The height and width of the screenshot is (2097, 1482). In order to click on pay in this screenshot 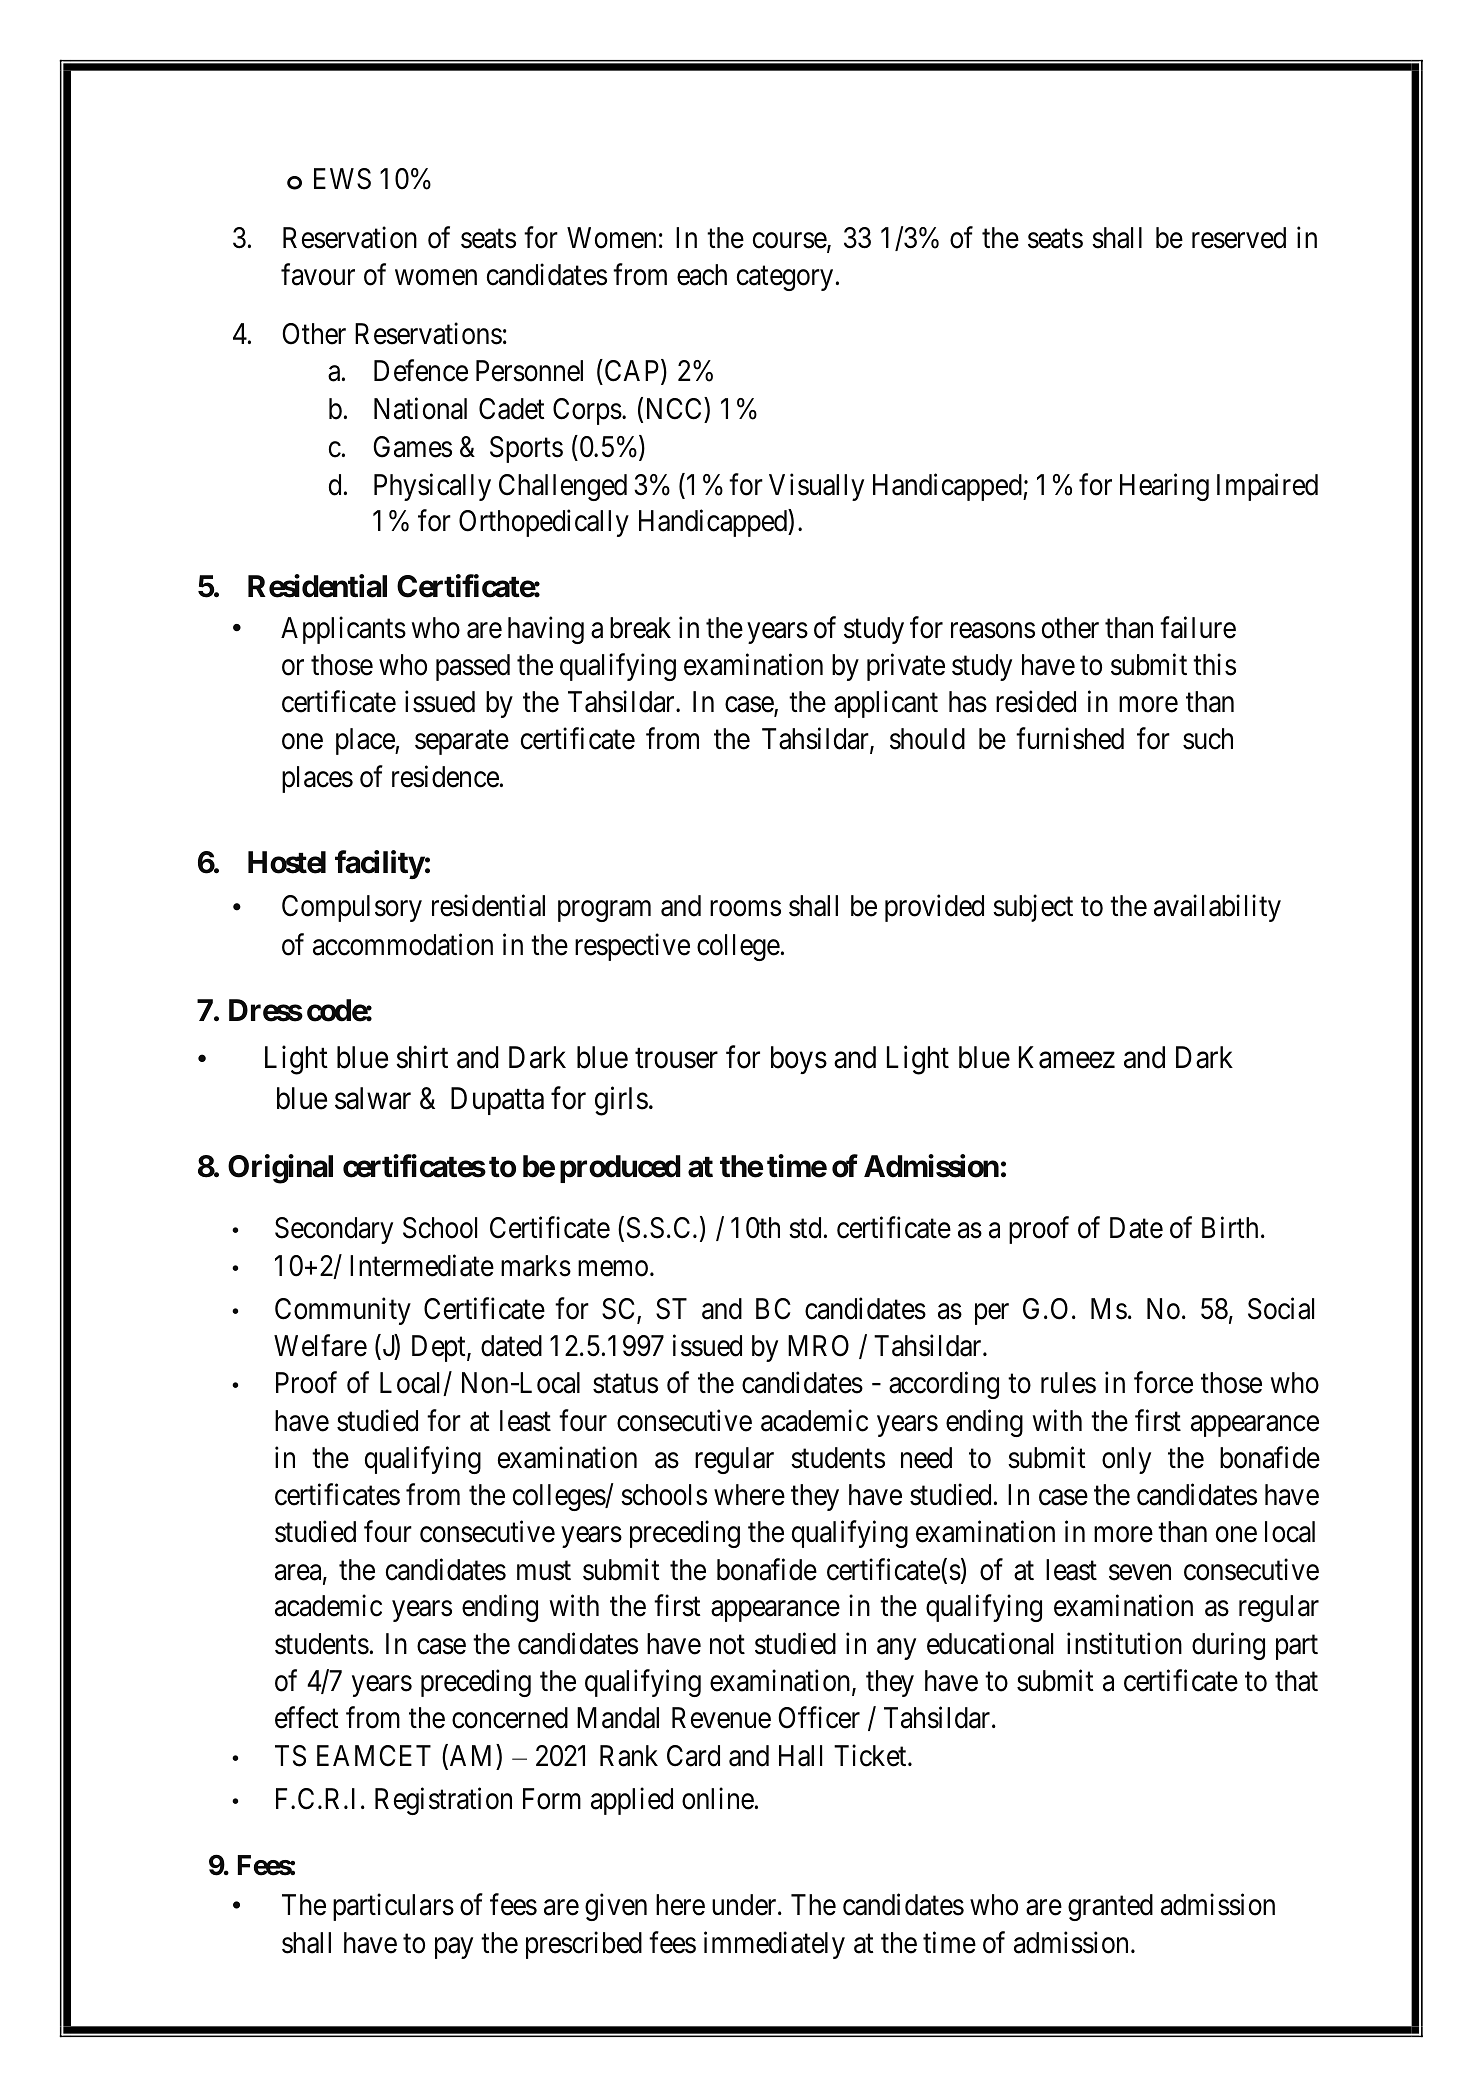, I will do `click(454, 1948)`.
